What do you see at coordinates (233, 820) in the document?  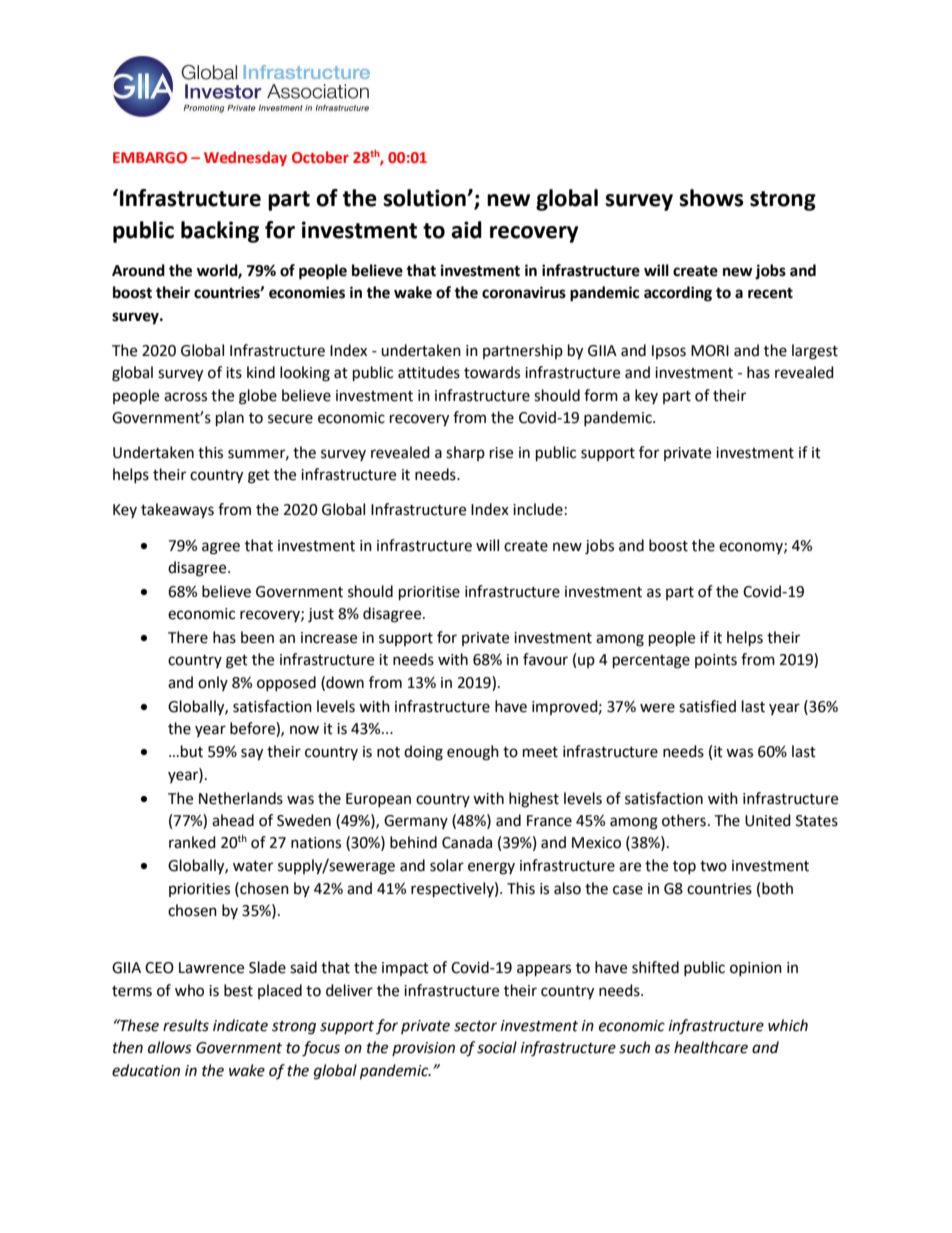 I see `ahead` at bounding box center [233, 820].
